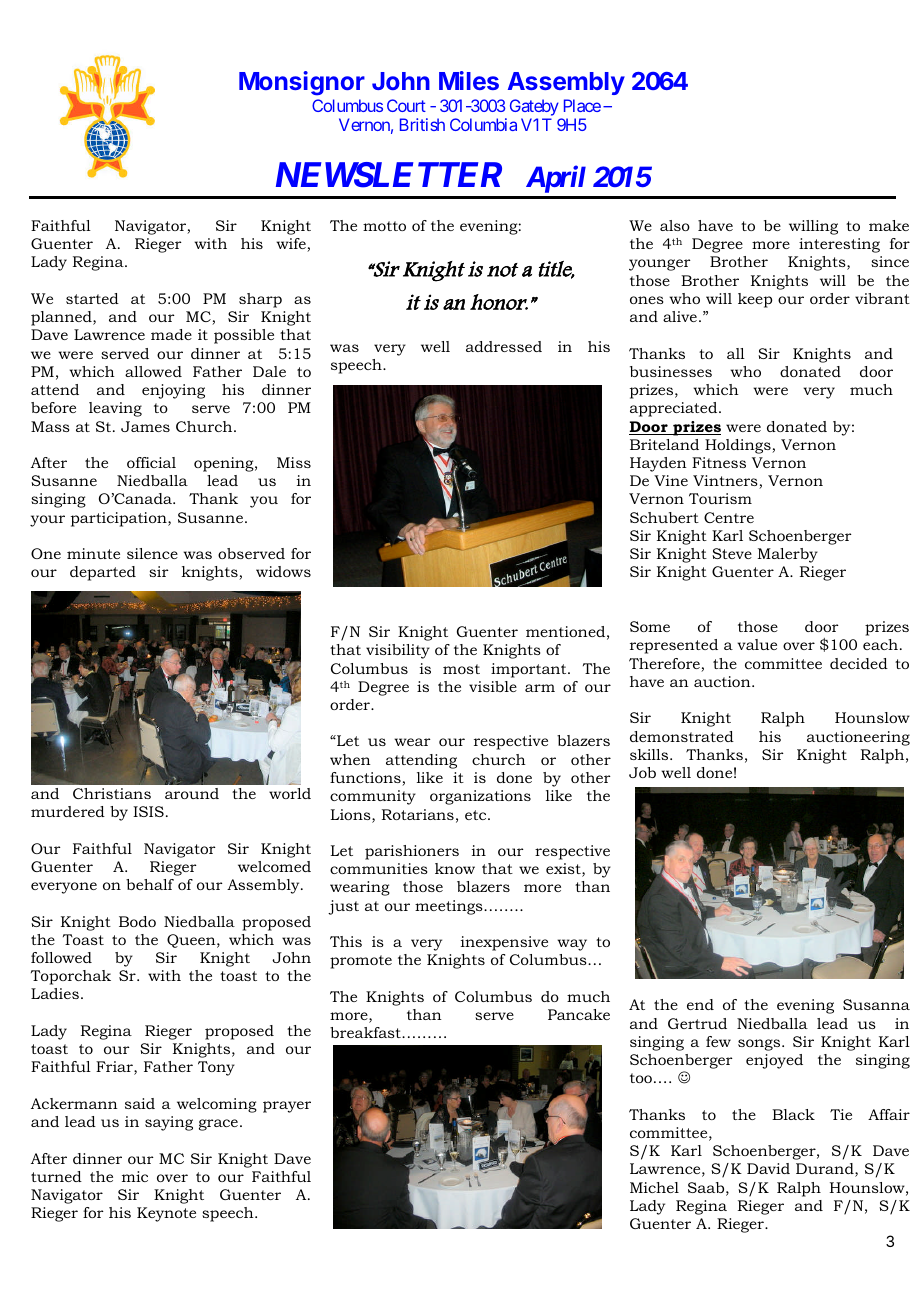 The width and height of the image is (924, 1308). What do you see at coordinates (294, 462) in the image?
I see `Miss` at bounding box center [294, 462].
